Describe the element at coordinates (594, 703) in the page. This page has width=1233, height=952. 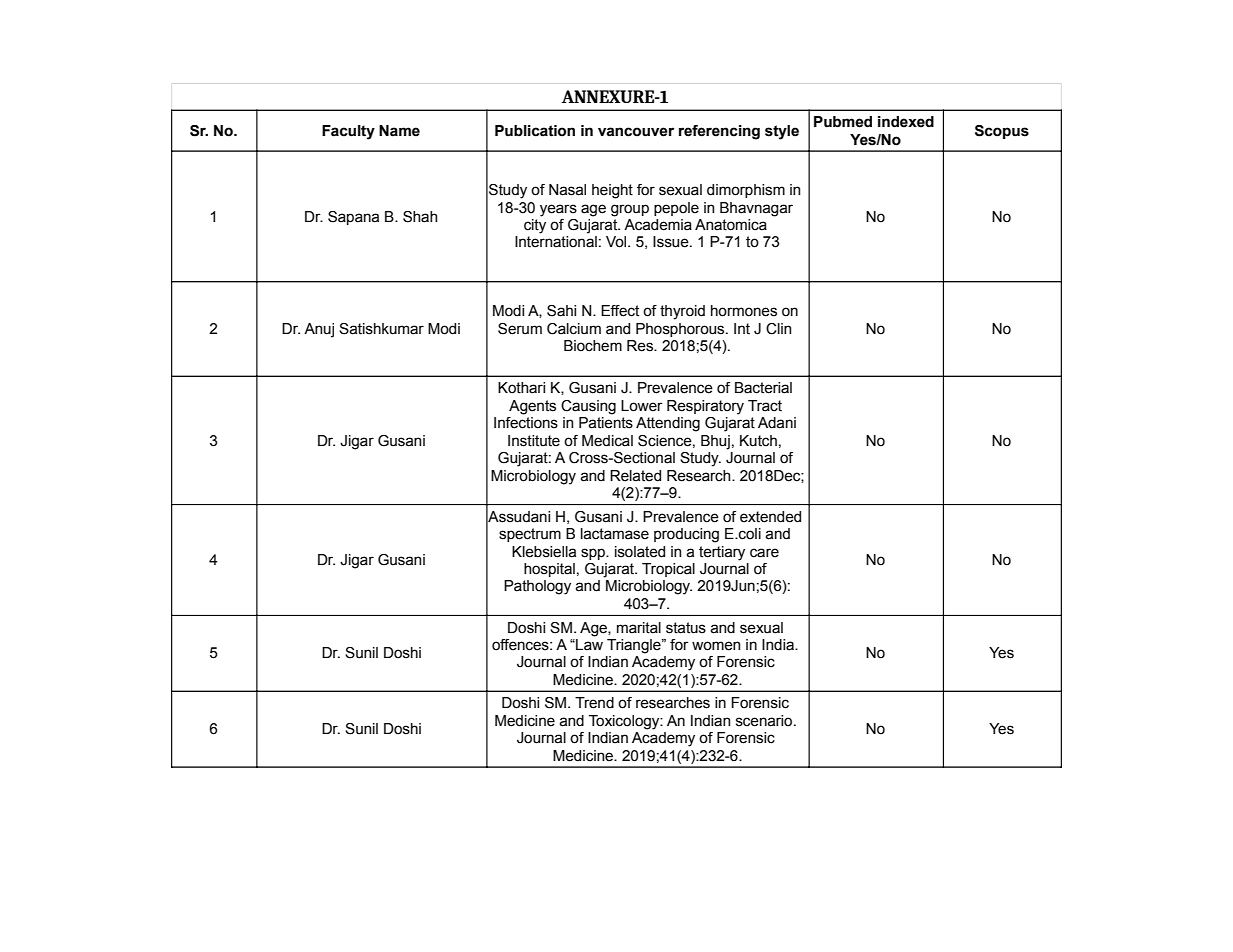
I see `Trend` at that location.
